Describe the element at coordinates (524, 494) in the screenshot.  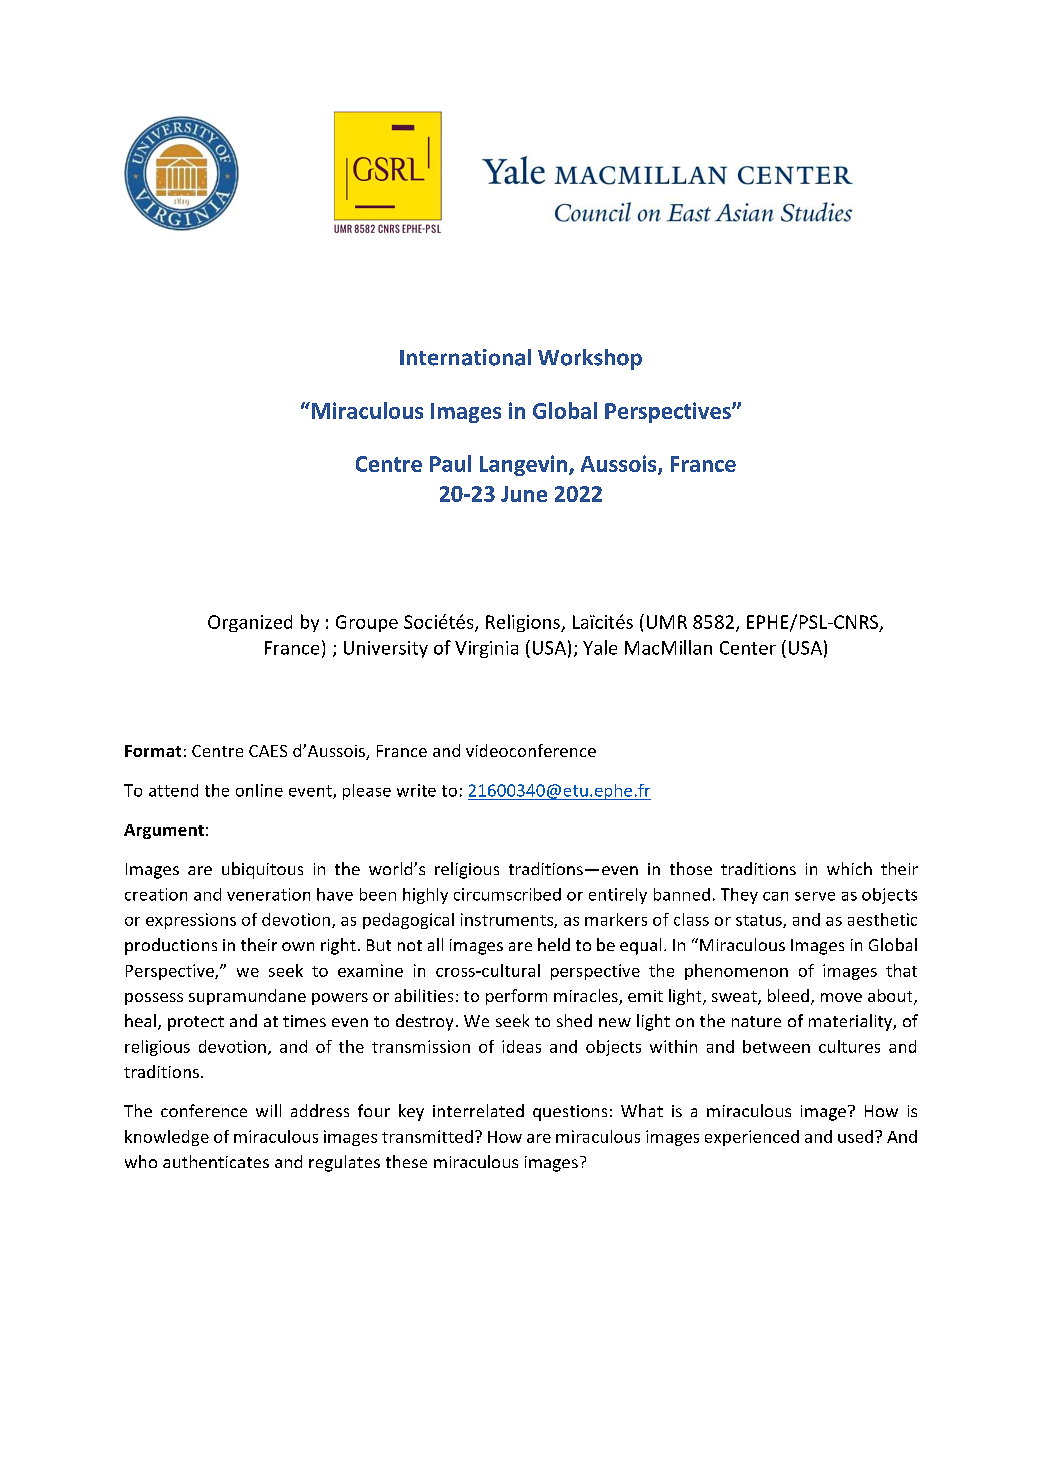
I see `June` at that location.
